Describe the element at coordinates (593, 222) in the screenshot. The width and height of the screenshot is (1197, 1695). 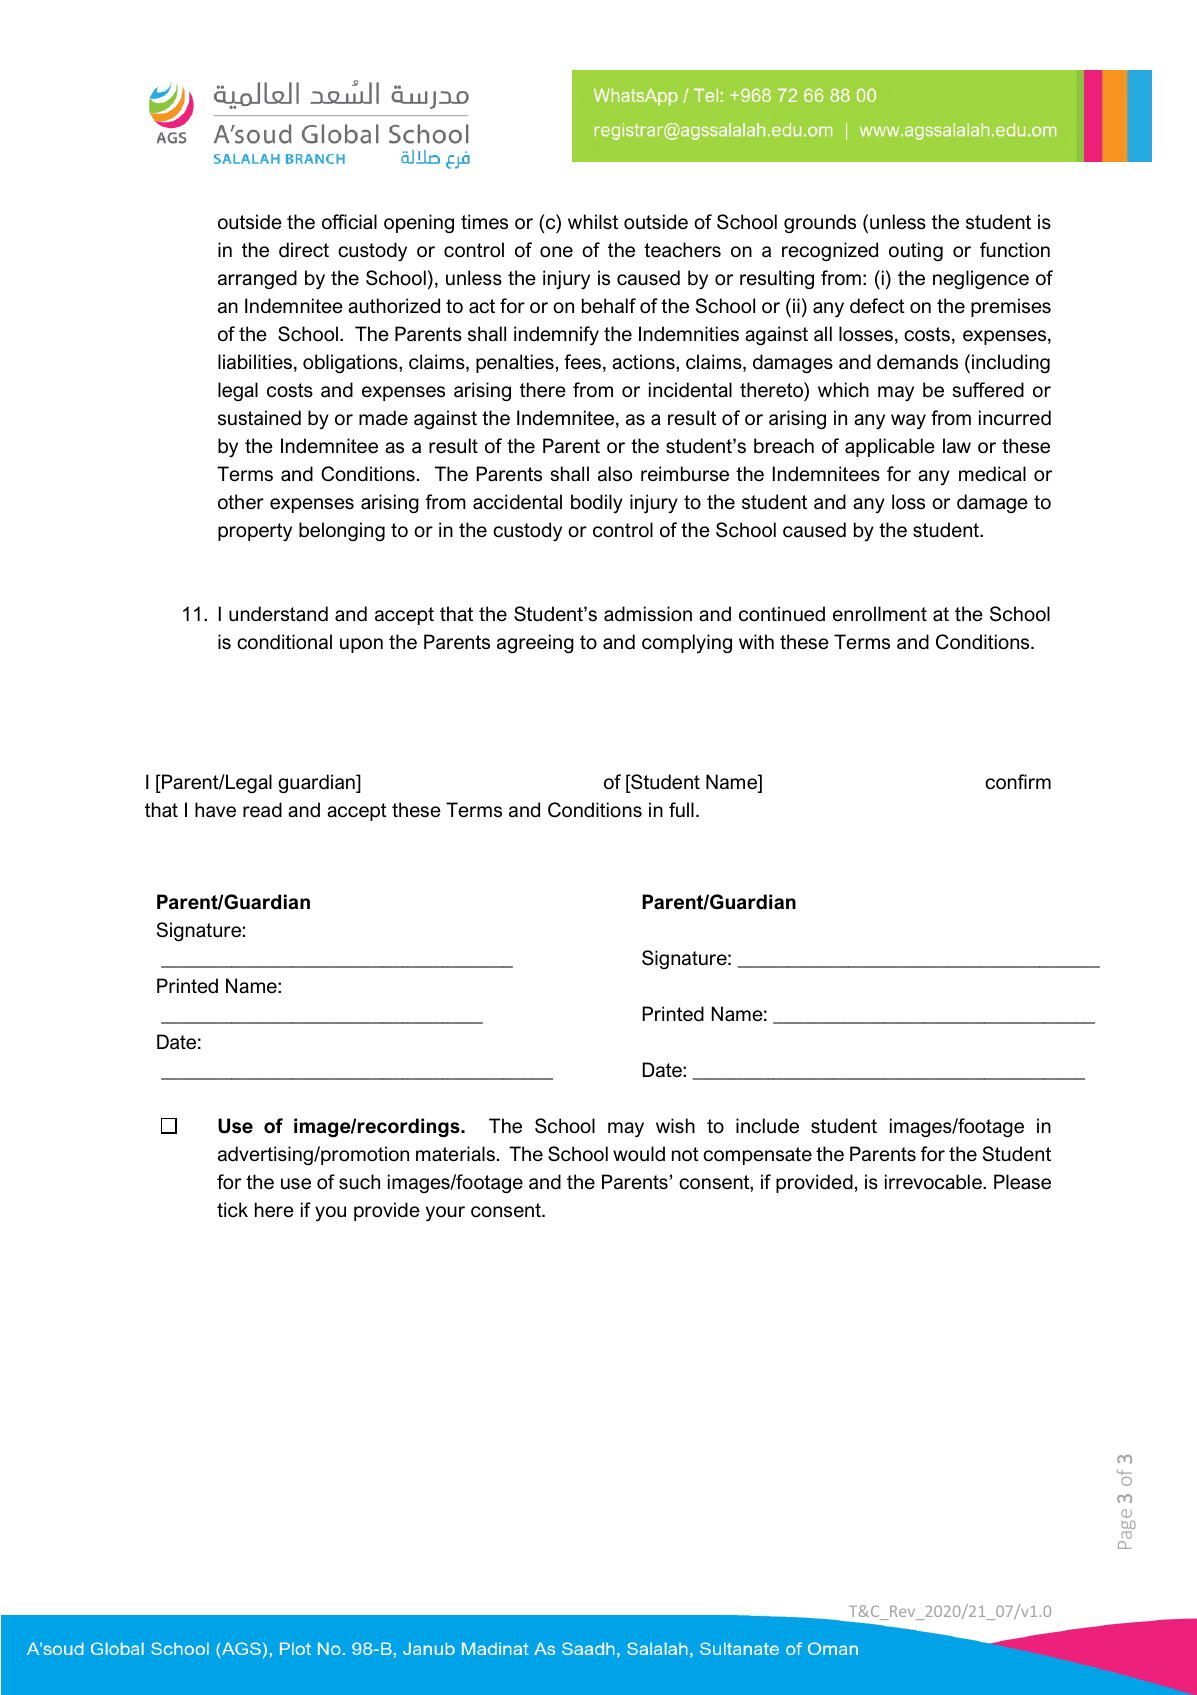
I see `whilst` at that location.
